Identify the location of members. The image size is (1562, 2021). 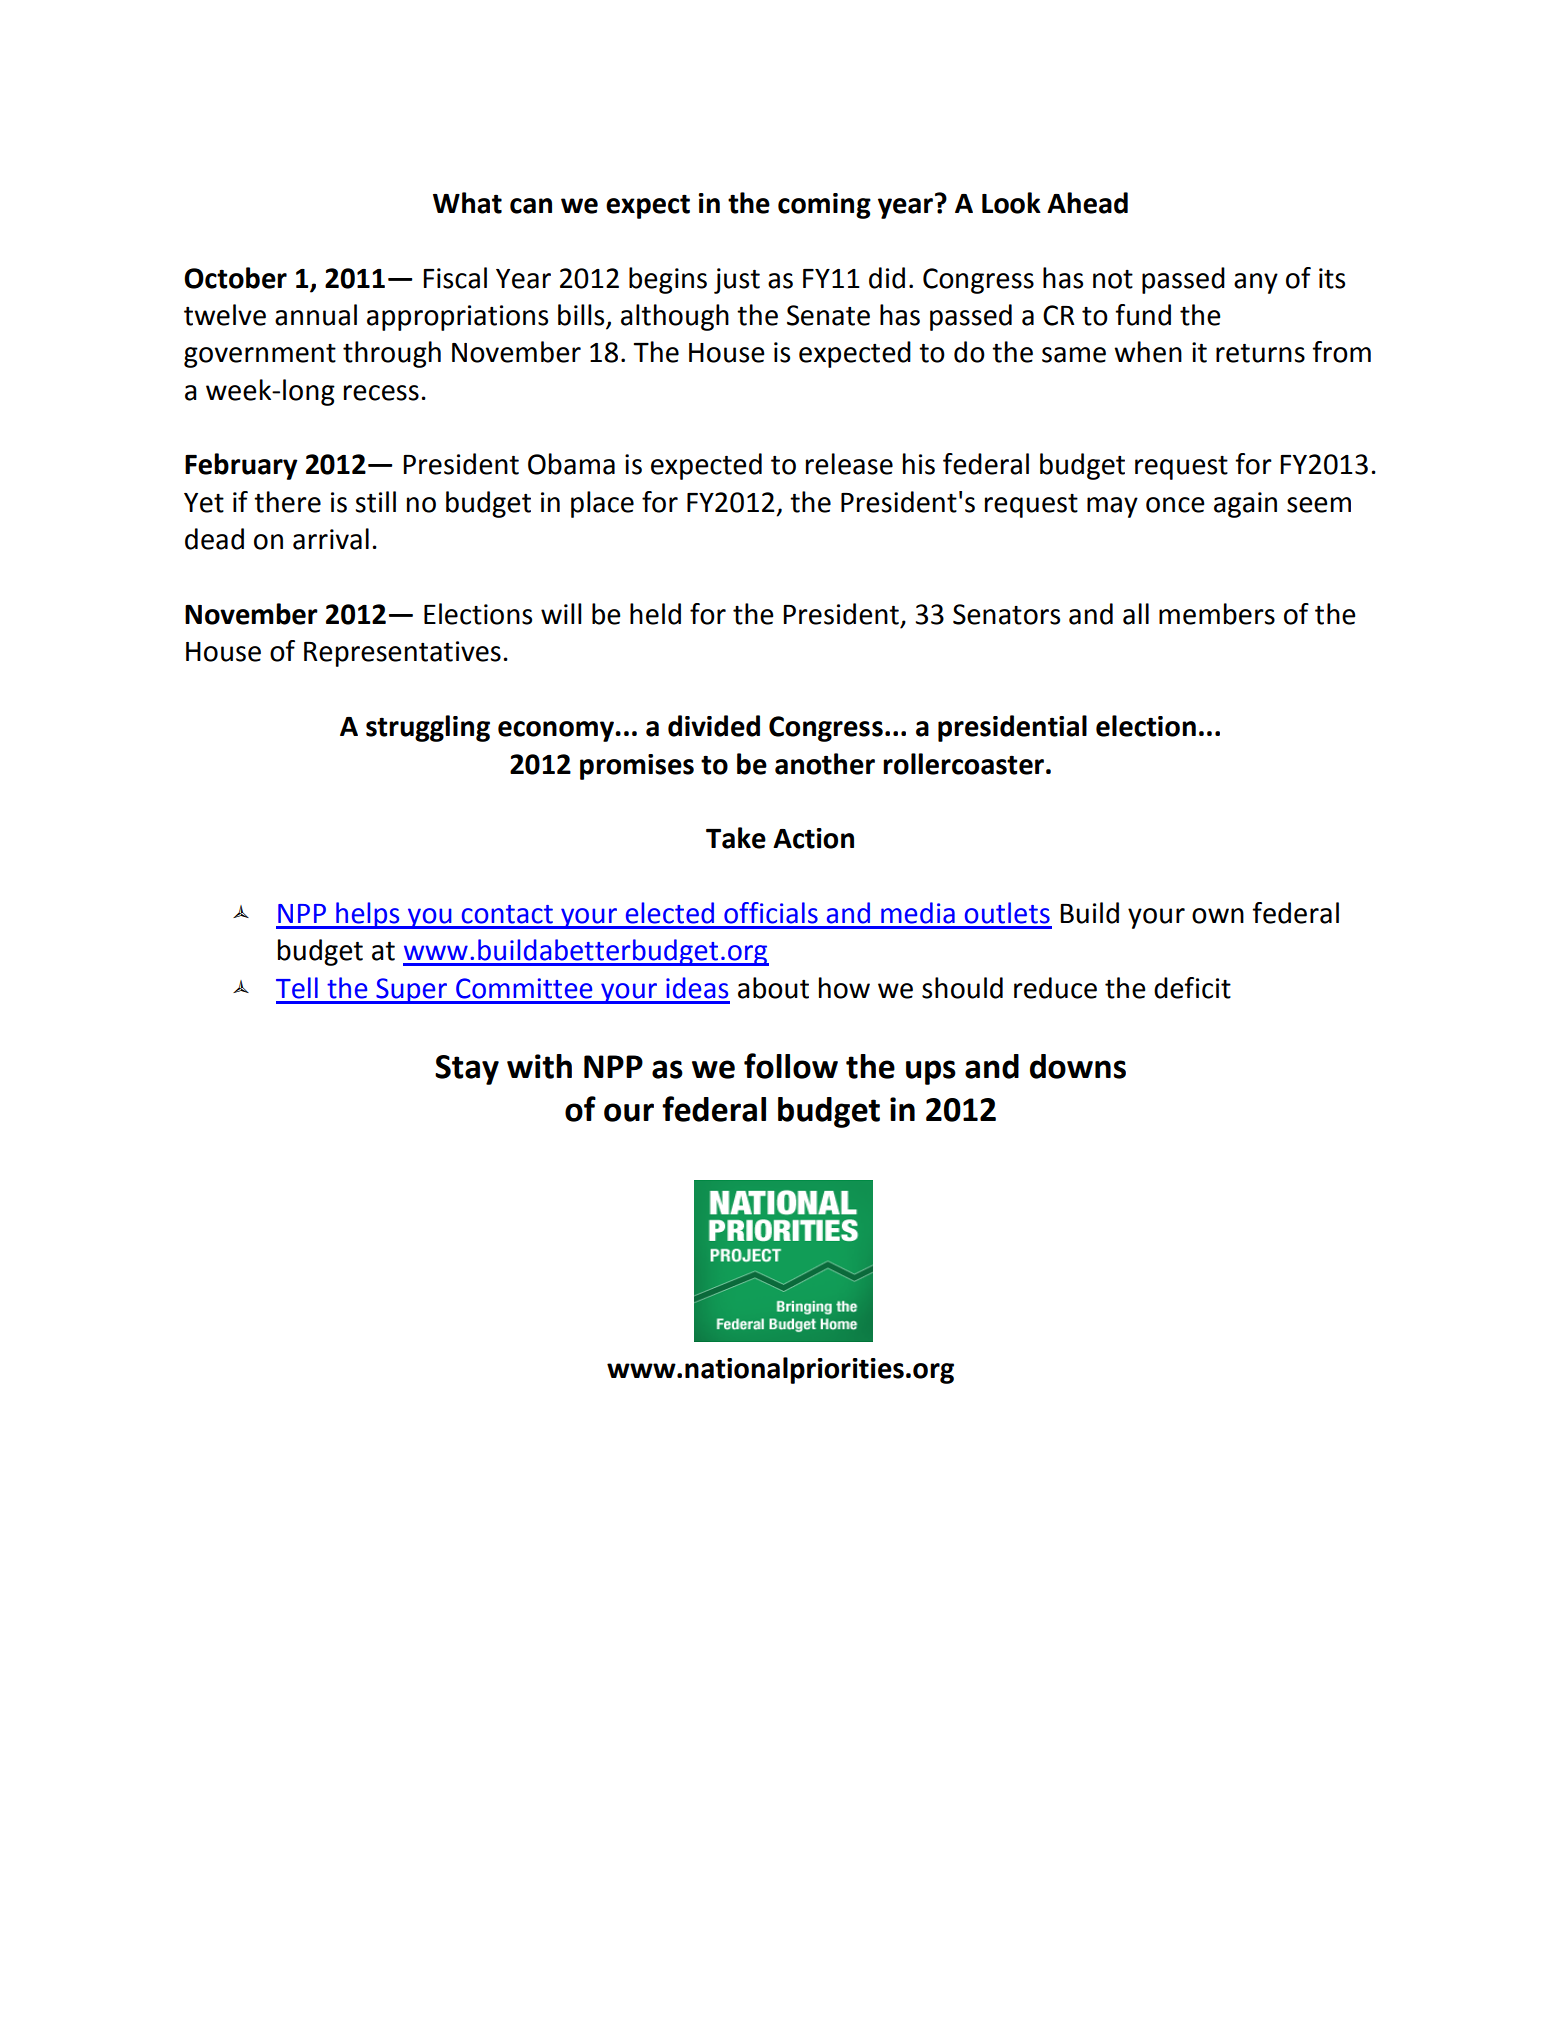
(1217, 614).
